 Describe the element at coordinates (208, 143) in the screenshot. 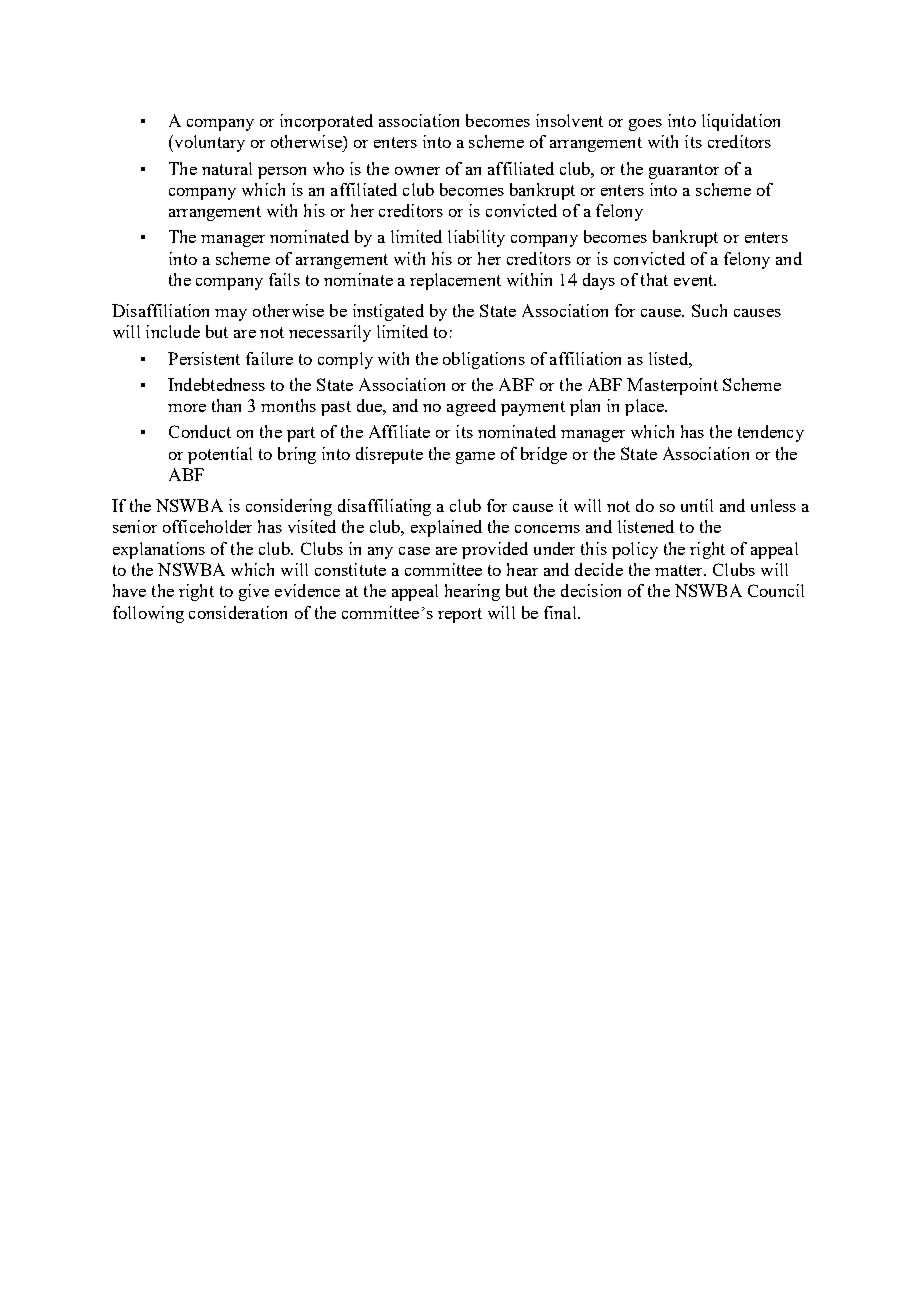

I see `voluntary` at that location.
